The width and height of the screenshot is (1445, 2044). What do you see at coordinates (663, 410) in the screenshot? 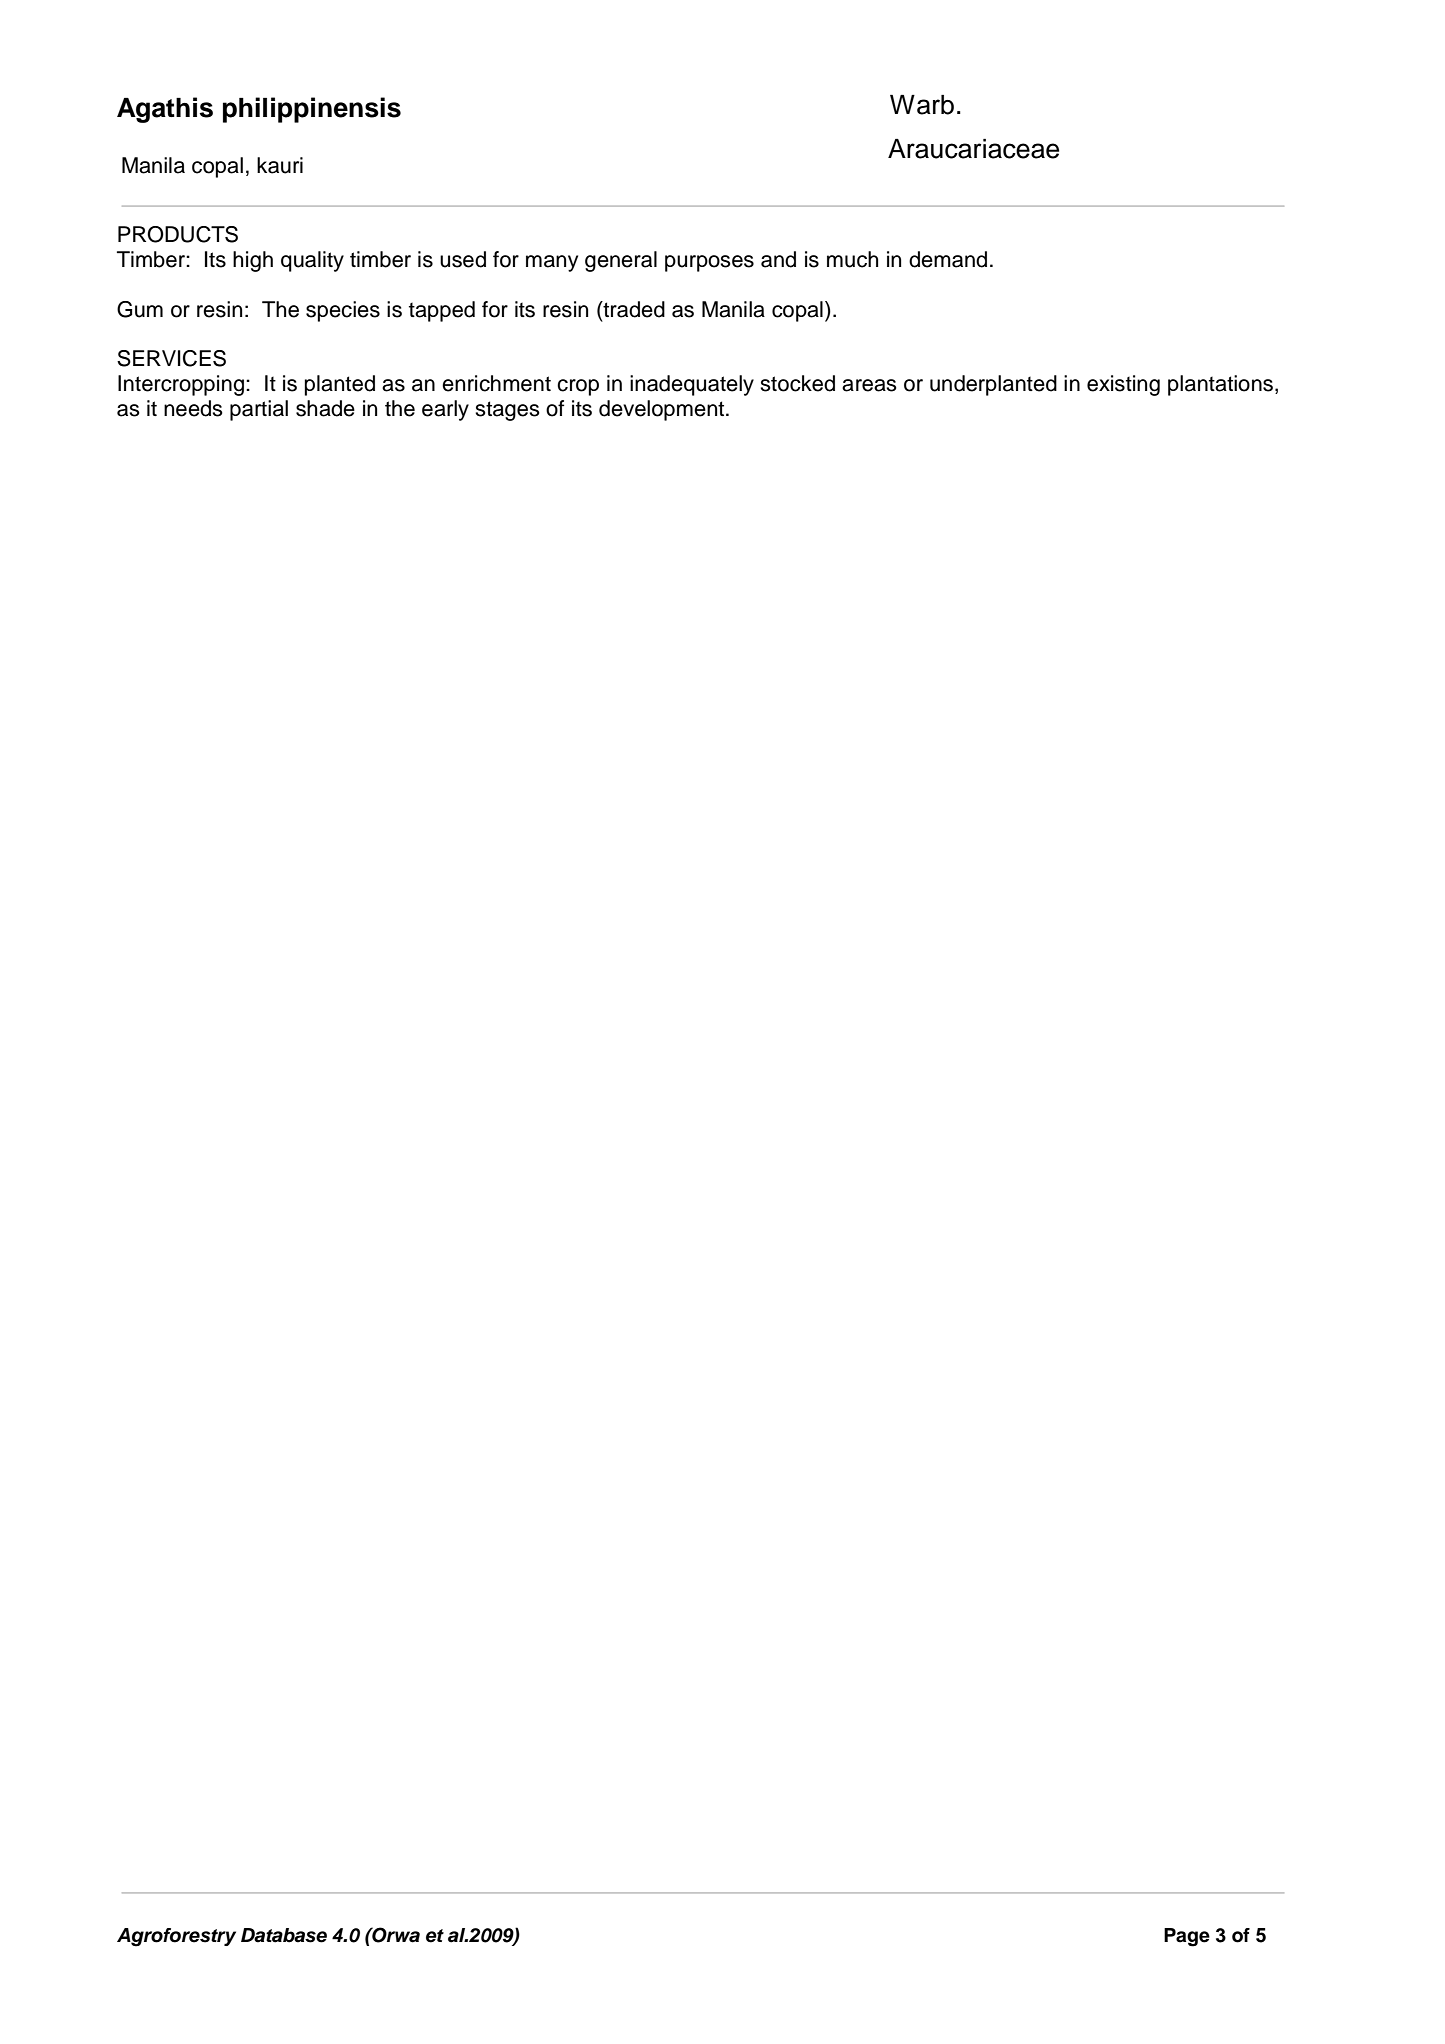
I see `development` at bounding box center [663, 410].
